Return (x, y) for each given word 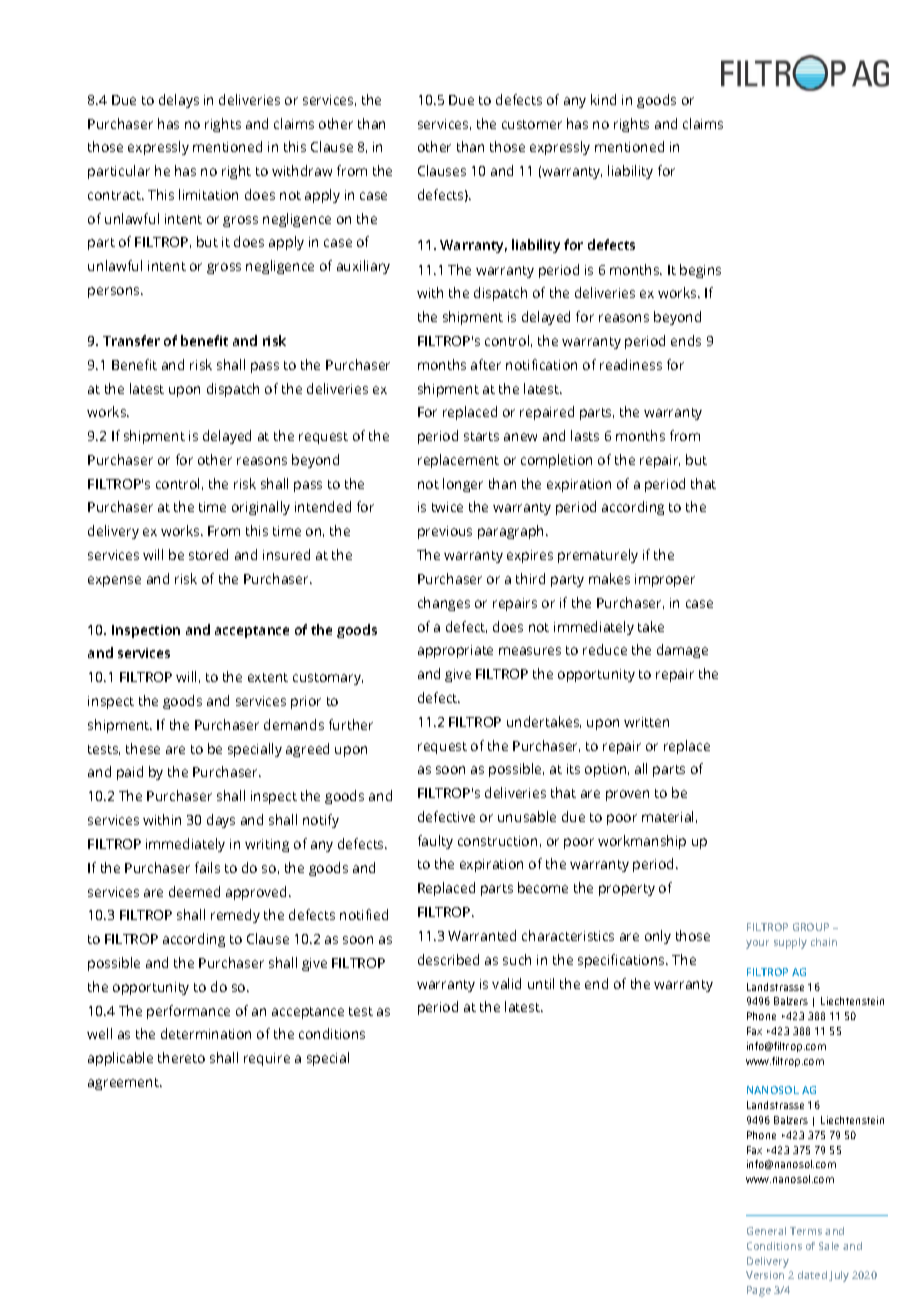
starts (481, 436)
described (448, 959)
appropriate (455, 651)
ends (686, 340)
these (143, 748)
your (757, 944)
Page (759, 1291)
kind (603, 99)
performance (188, 1012)
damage (682, 651)
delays (179, 101)
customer (532, 124)
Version (765, 1275)
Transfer (131, 340)
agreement (124, 1084)
